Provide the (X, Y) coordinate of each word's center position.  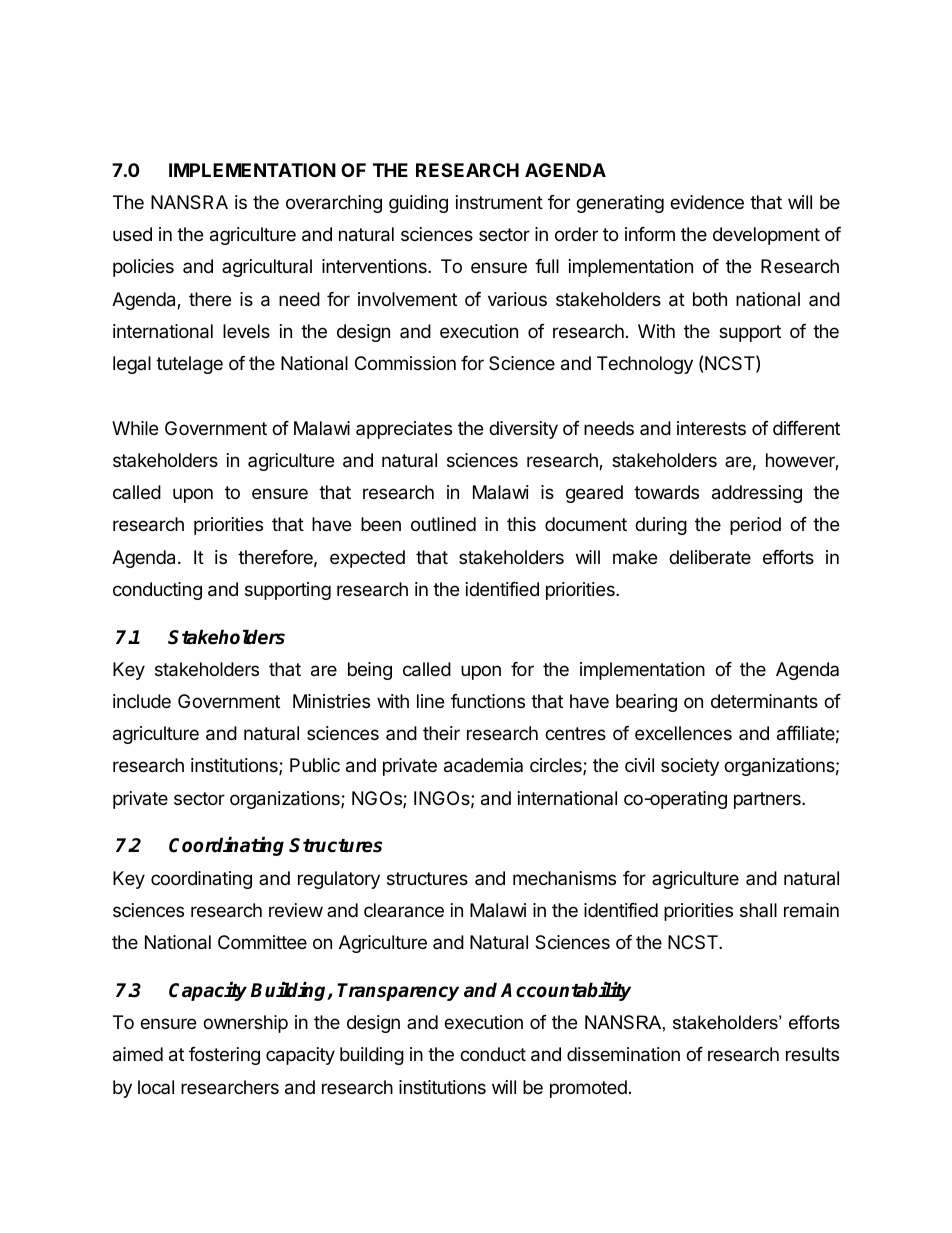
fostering (224, 1056)
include (142, 701)
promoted (588, 1089)
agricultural (267, 268)
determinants (764, 701)
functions (488, 701)
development (766, 236)
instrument (499, 202)
